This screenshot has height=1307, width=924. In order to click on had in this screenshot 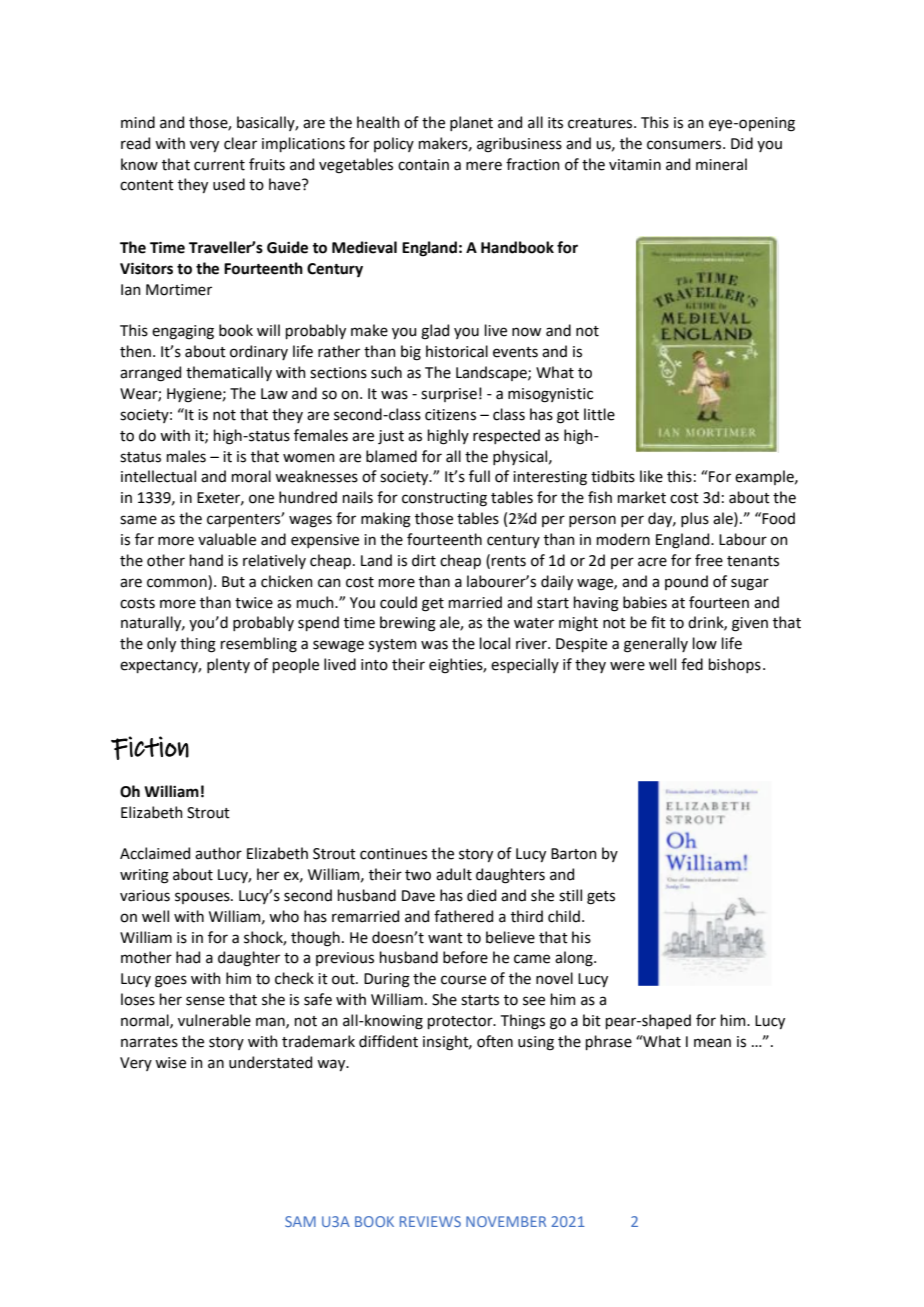, I will do `click(188, 957)`.
